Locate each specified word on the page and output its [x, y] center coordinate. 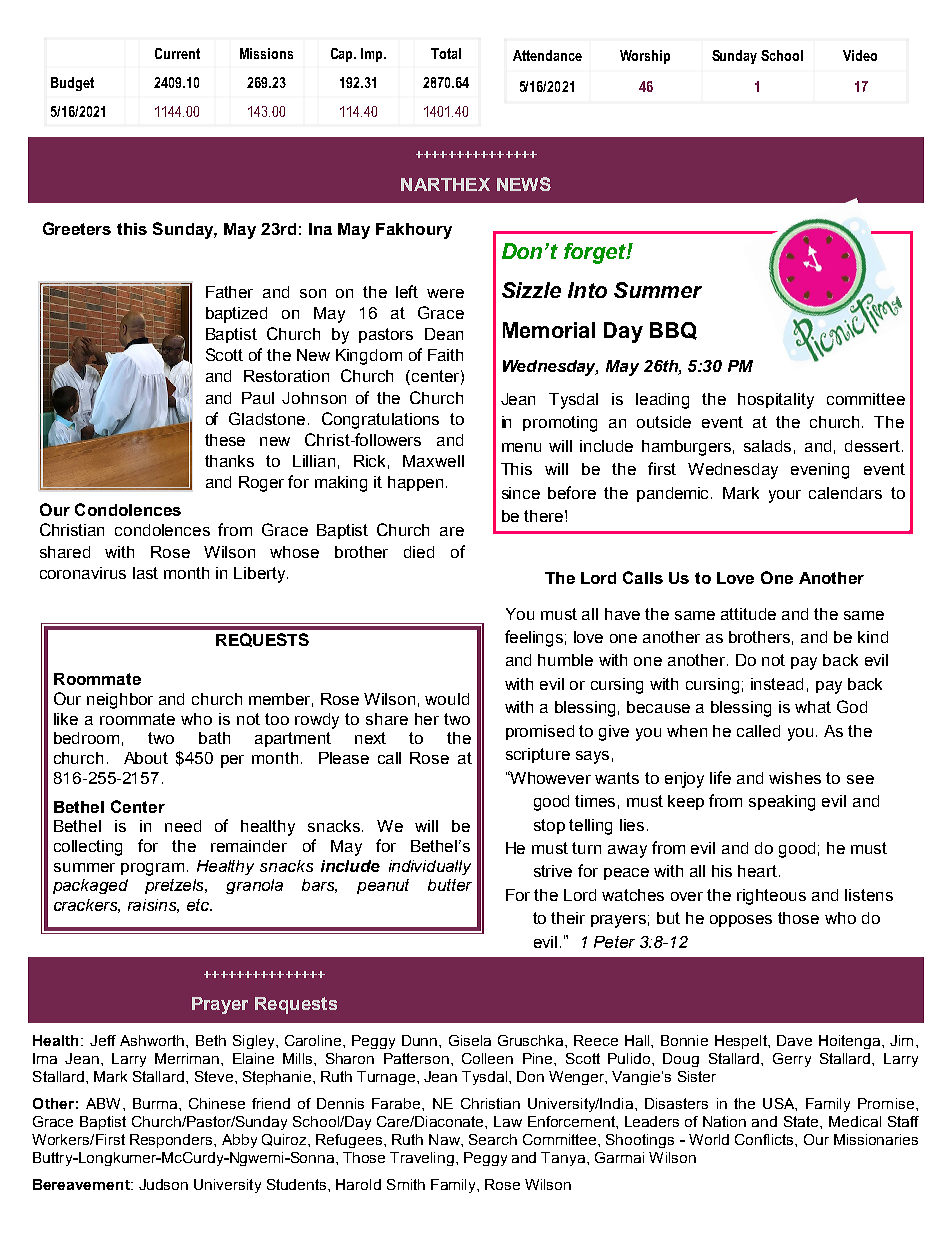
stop [549, 826]
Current [177, 53]
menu [521, 447]
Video [860, 55]
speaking [782, 803]
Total [446, 53]
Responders [172, 1141]
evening [820, 471]
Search [493, 1139]
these [225, 440]
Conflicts [765, 1139]
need [183, 826]
